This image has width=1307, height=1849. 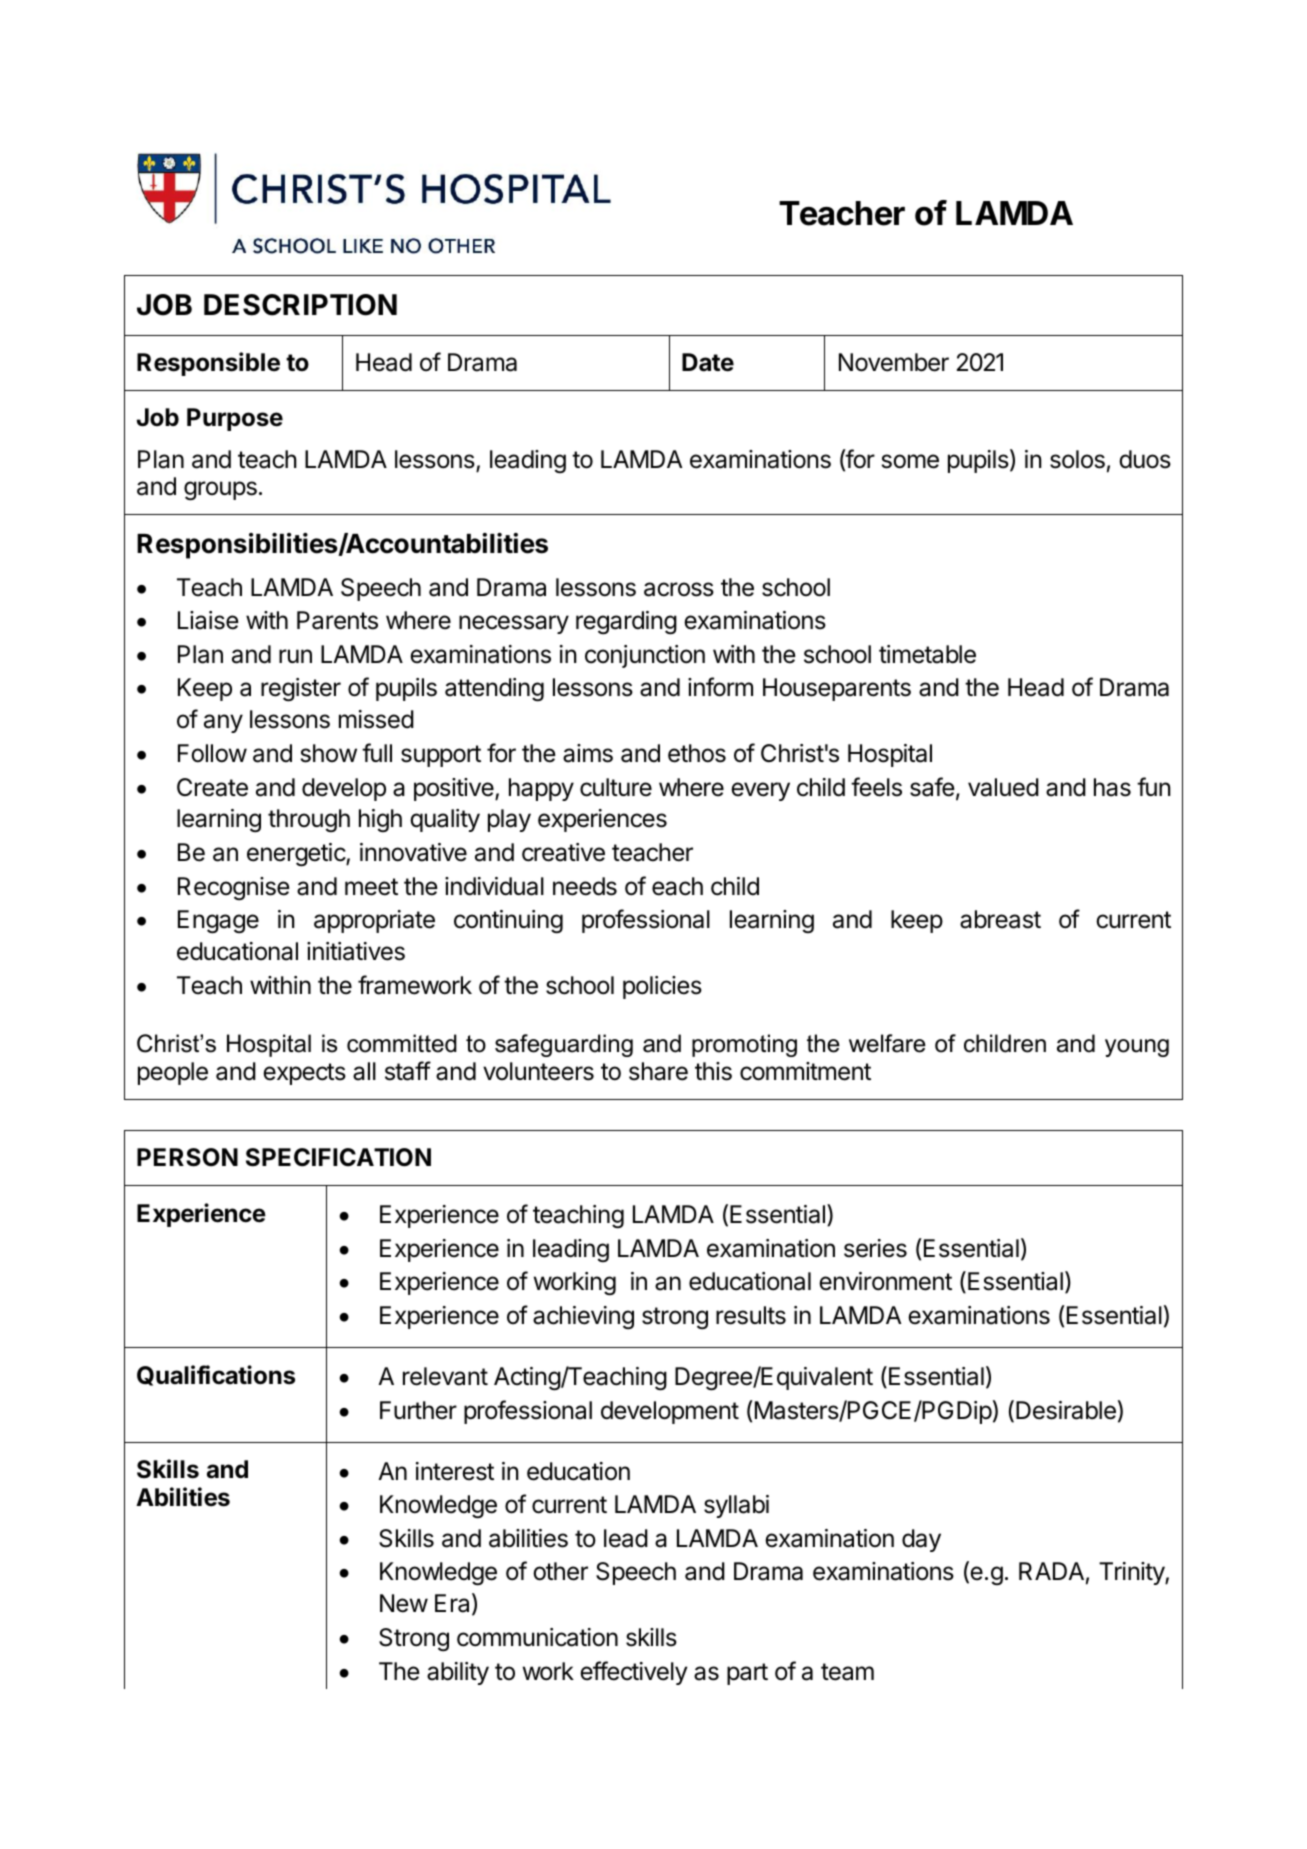 I want to click on show, so click(x=329, y=753).
